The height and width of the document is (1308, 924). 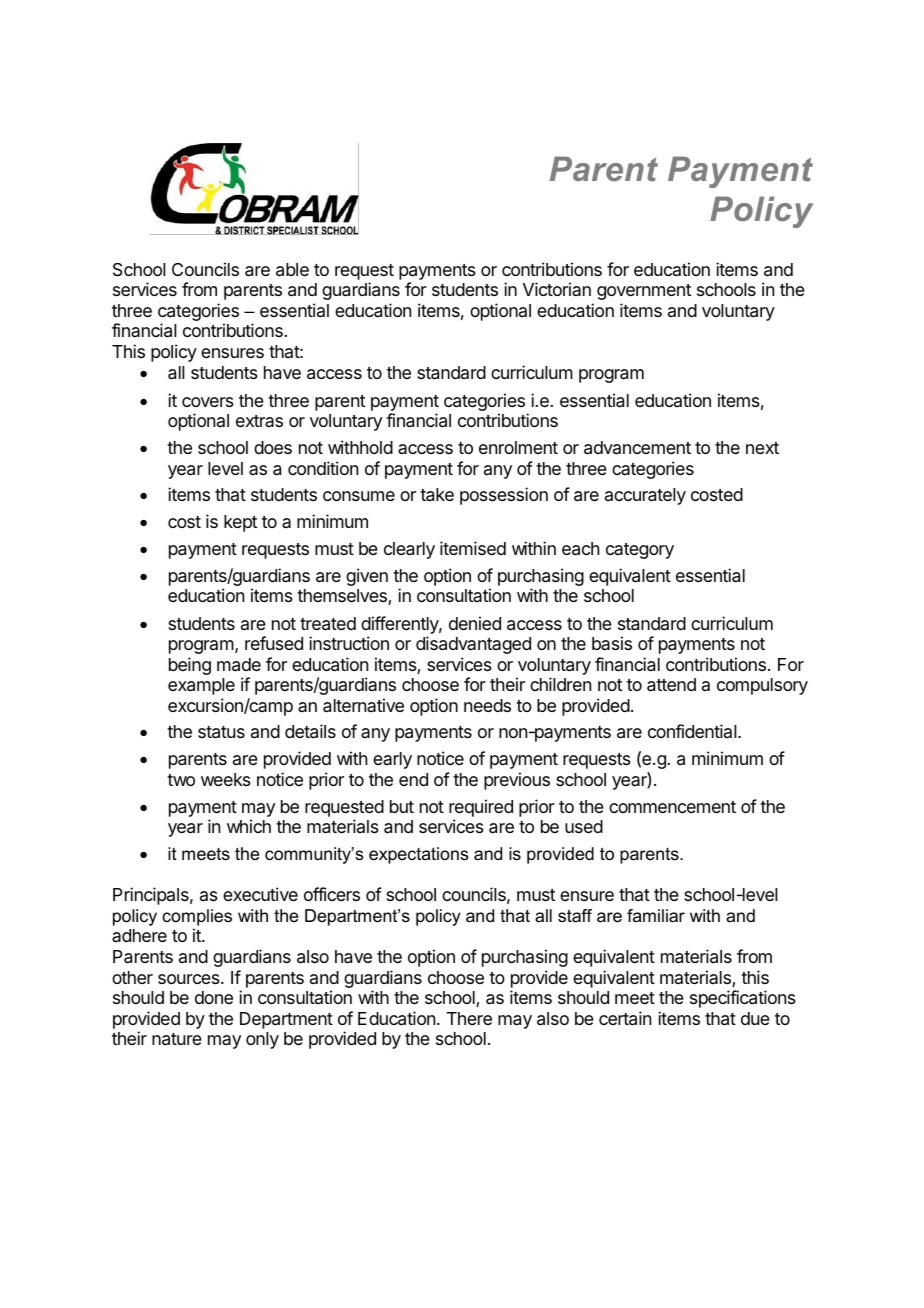 What do you see at coordinates (481, 808) in the document?
I see `required` at bounding box center [481, 808].
